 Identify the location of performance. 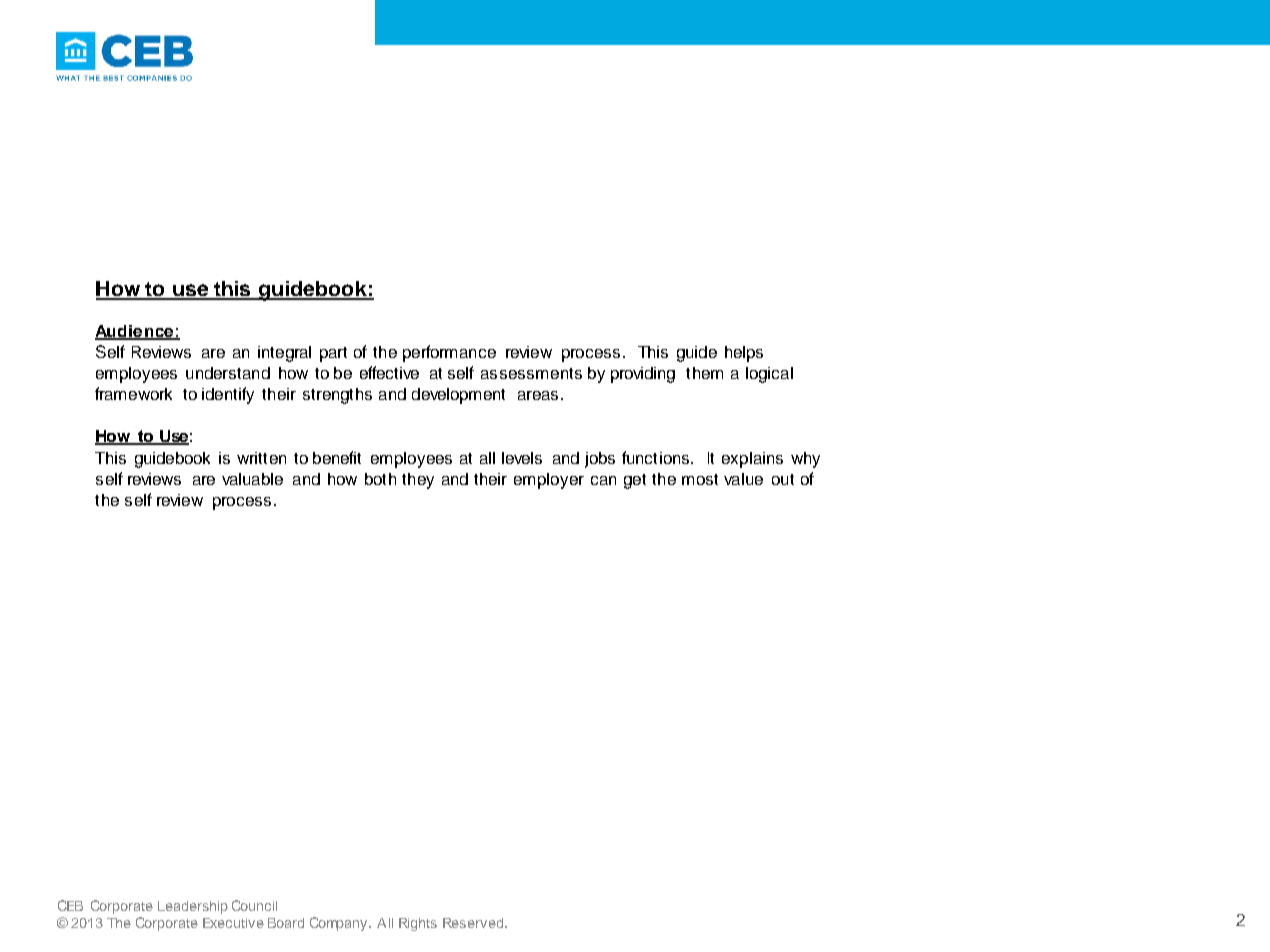
(449, 353).
